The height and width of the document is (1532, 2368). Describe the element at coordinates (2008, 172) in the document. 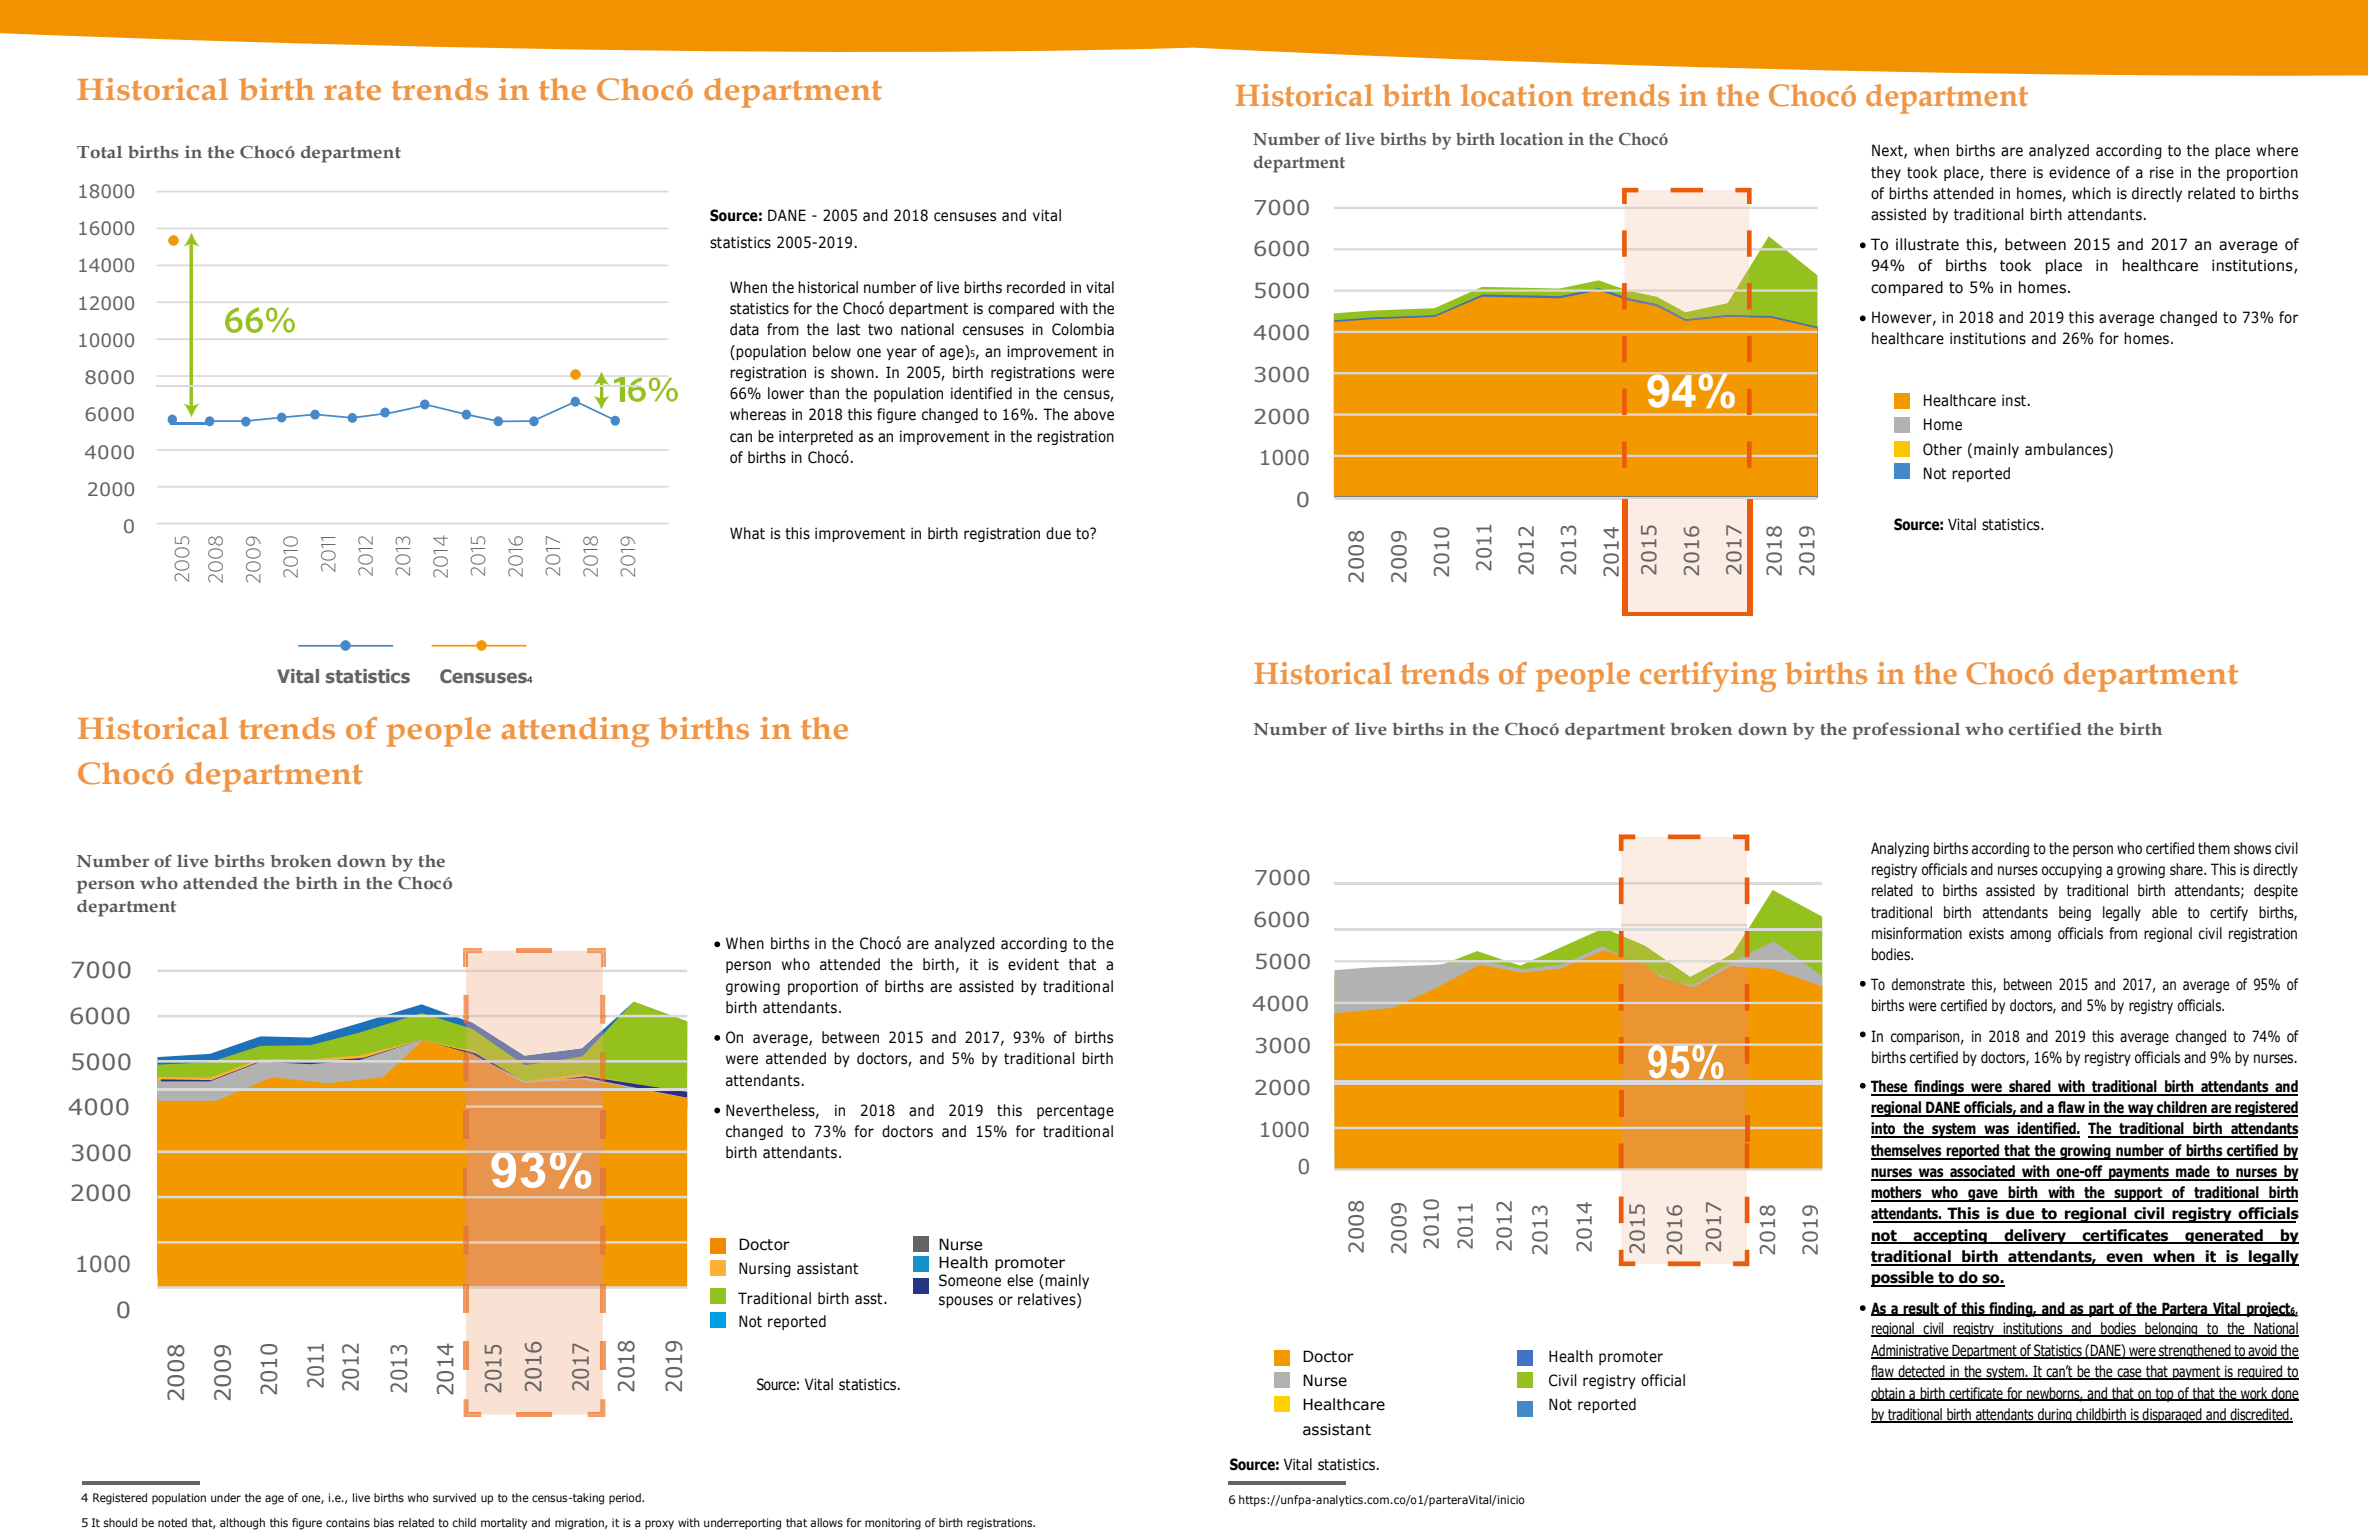

I see `there` at that location.
